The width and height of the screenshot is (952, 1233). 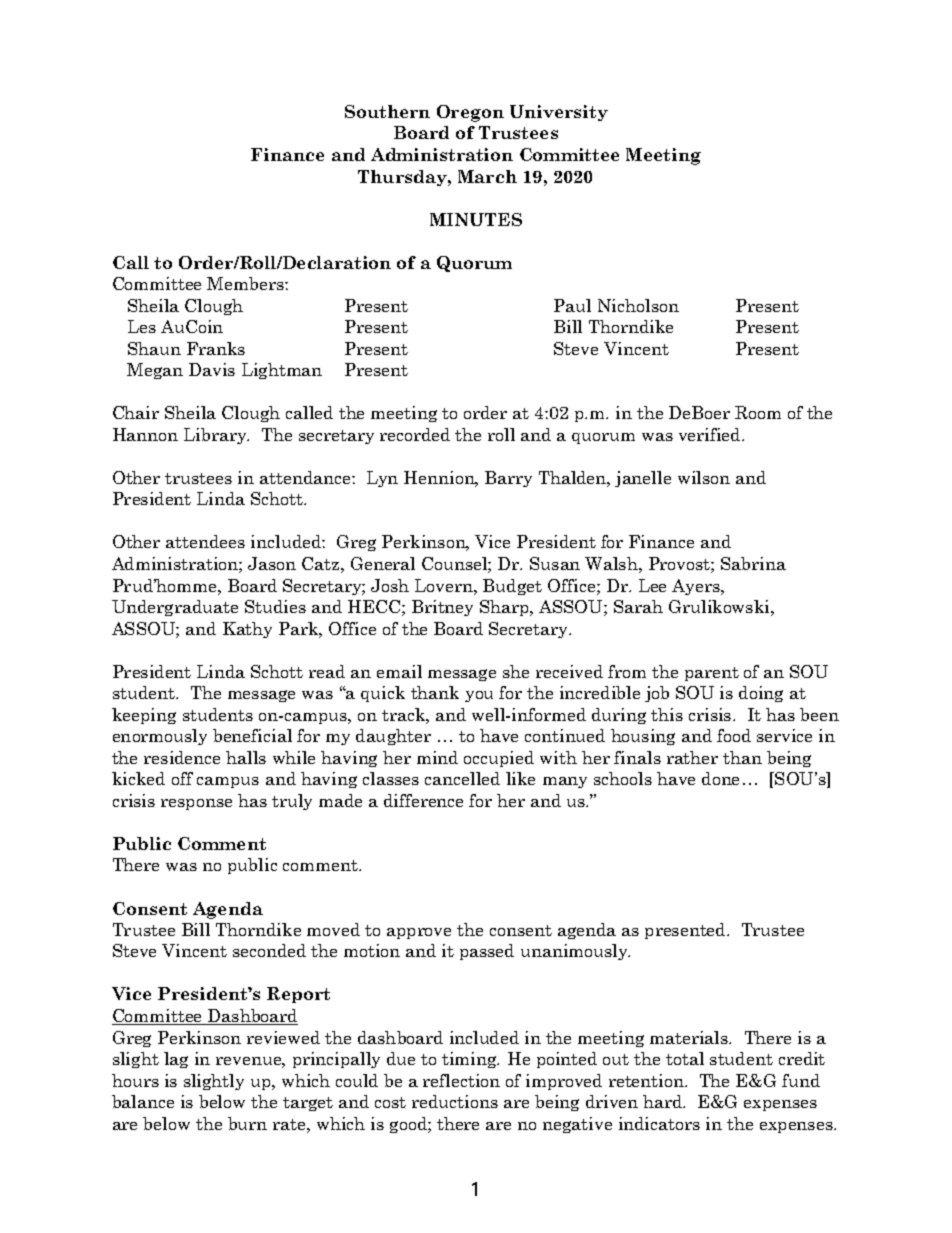 I want to click on Oregon, so click(x=470, y=113).
